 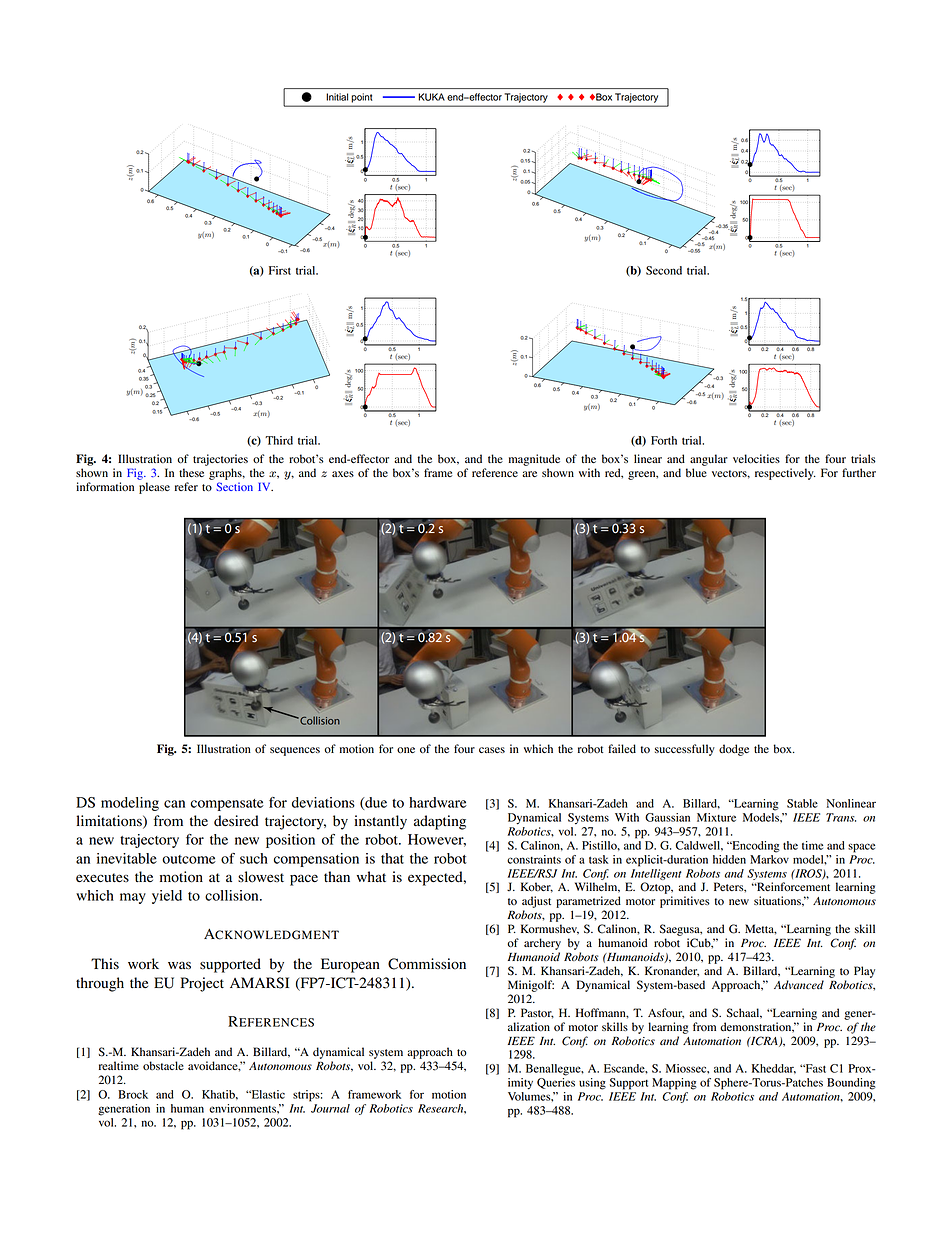 I want to click on velocities, so click(x=756, y=459).
